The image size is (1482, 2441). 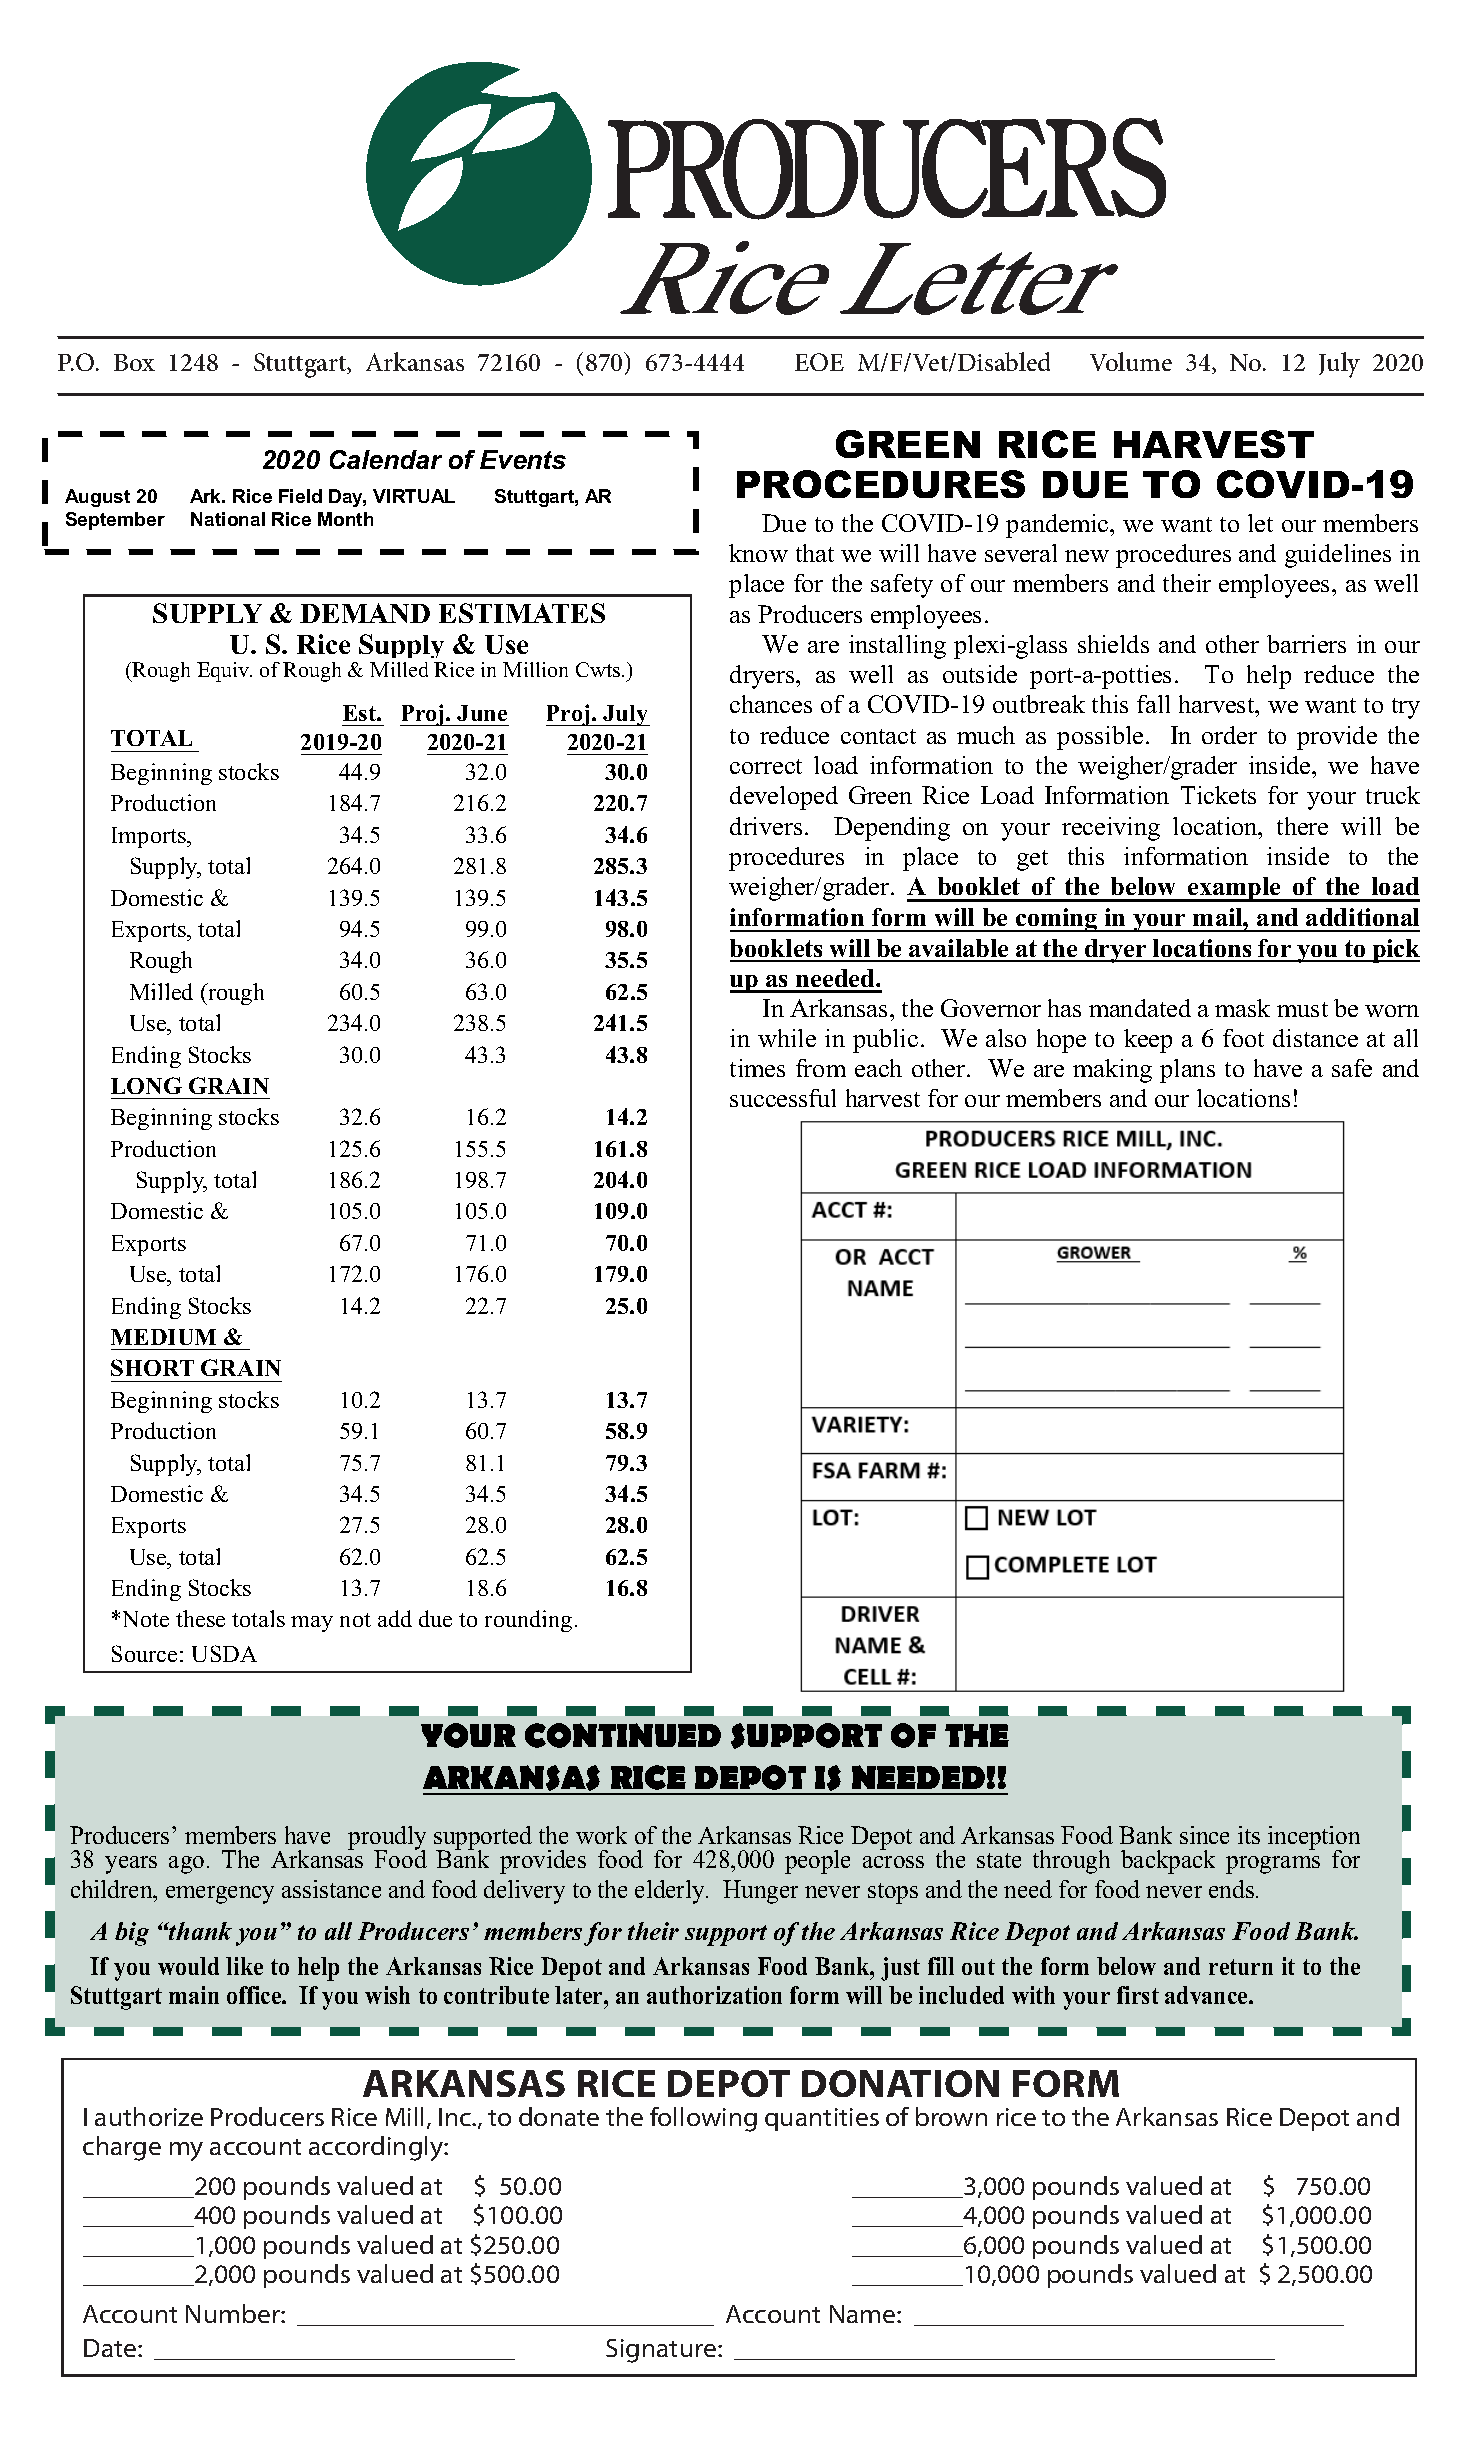 I want to click on know, so click(x=758, y=553).
